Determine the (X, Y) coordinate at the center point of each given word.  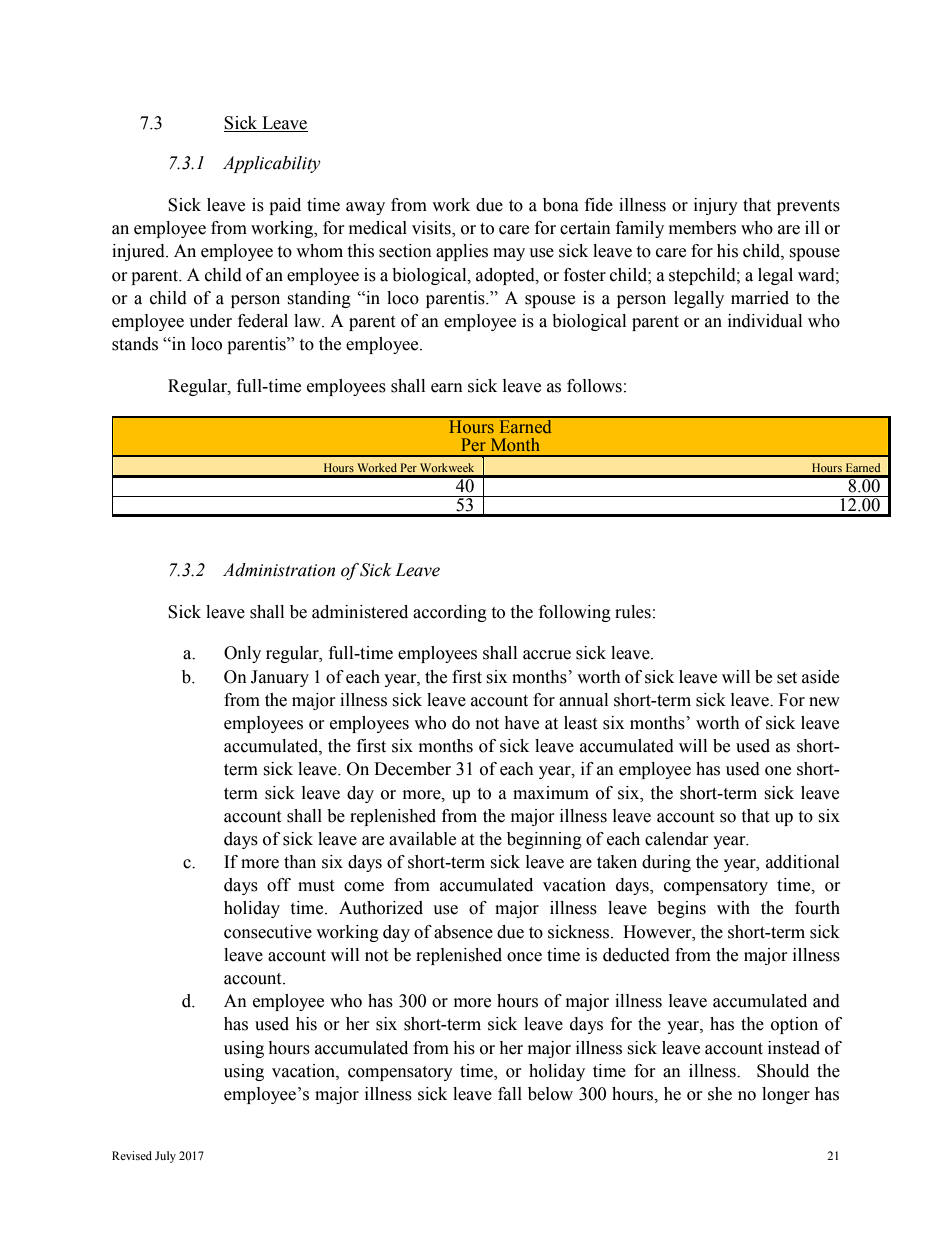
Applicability (272, 164)
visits (432, 229)
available (422, 839)
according (450, 613)
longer (786, 1095)
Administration (279, 570)
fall (510, 1094)
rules (633, 612)
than (300, 862)
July (165, 1157)
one (778, 771)
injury (716, 206)
